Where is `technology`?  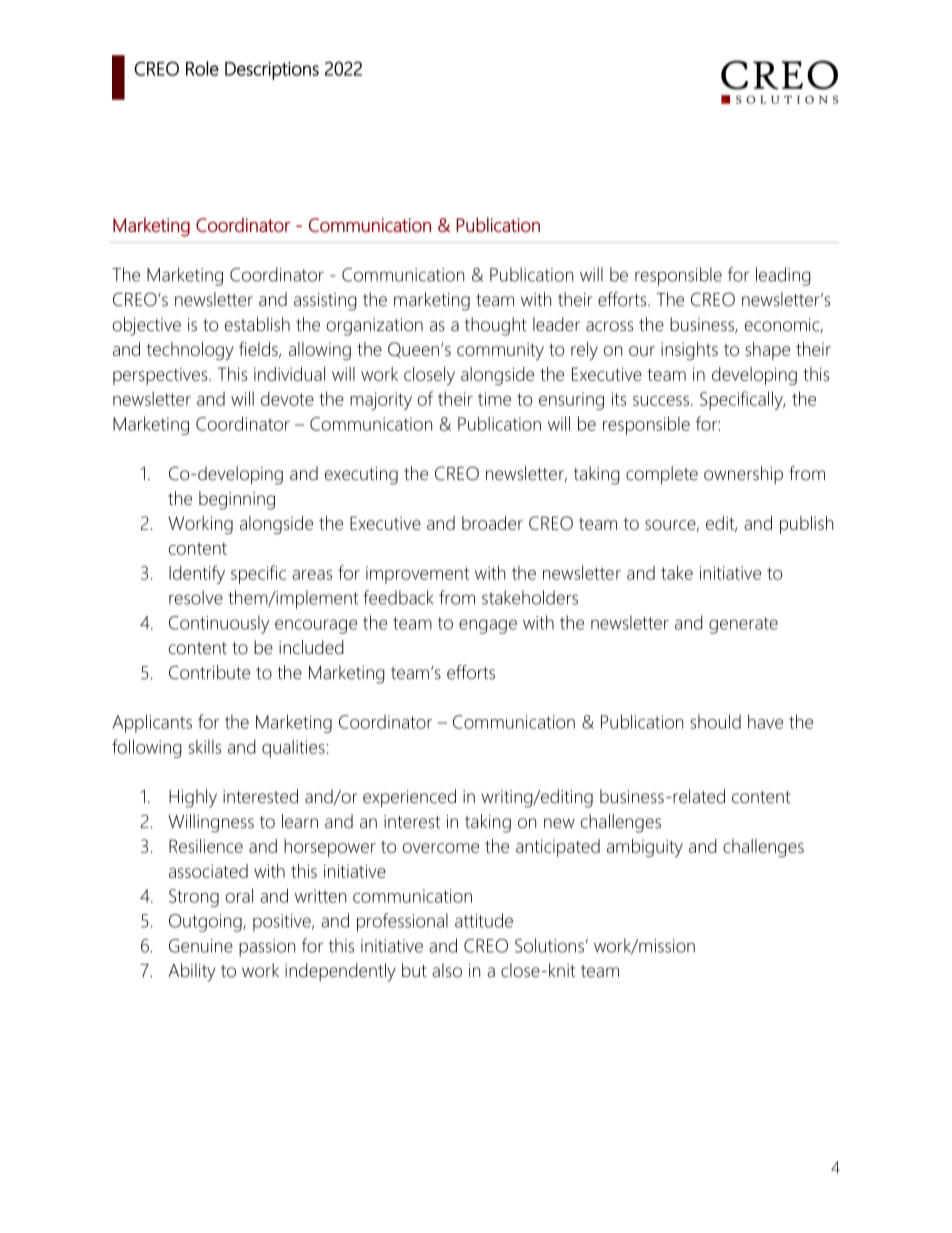
technology is located at coordinates (190, 351).
